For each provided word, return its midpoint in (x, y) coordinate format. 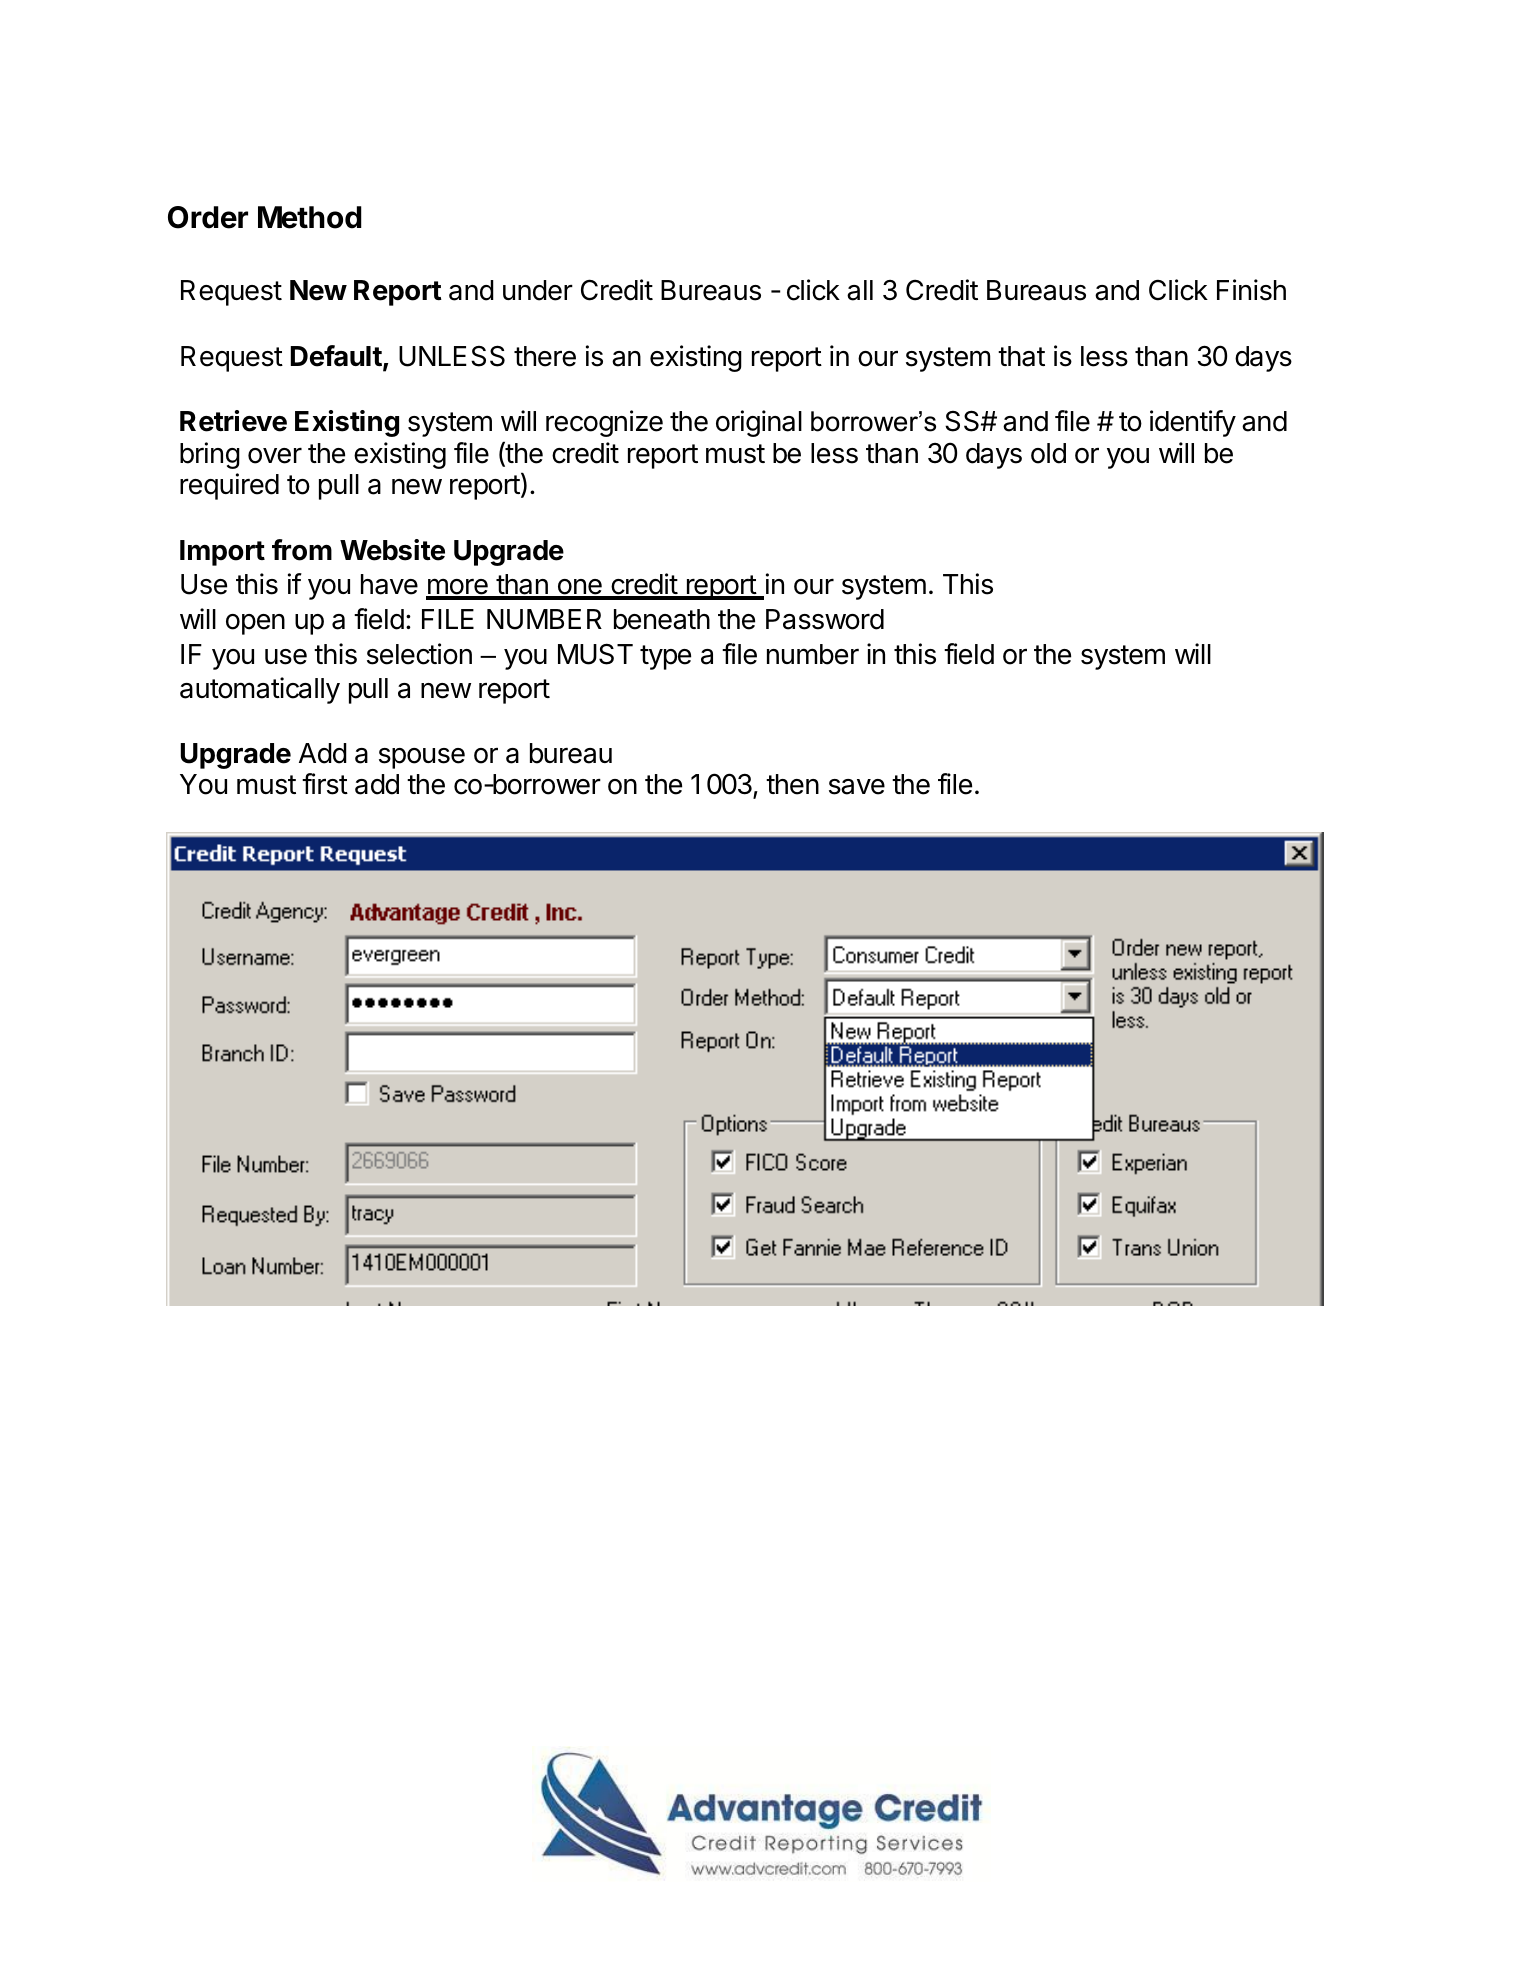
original (759, 423)
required (229, 486)
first (325, 784)
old (1048, 453)
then (792, 784)
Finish (1251, 290)
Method (310, 217)
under (538, 290)
